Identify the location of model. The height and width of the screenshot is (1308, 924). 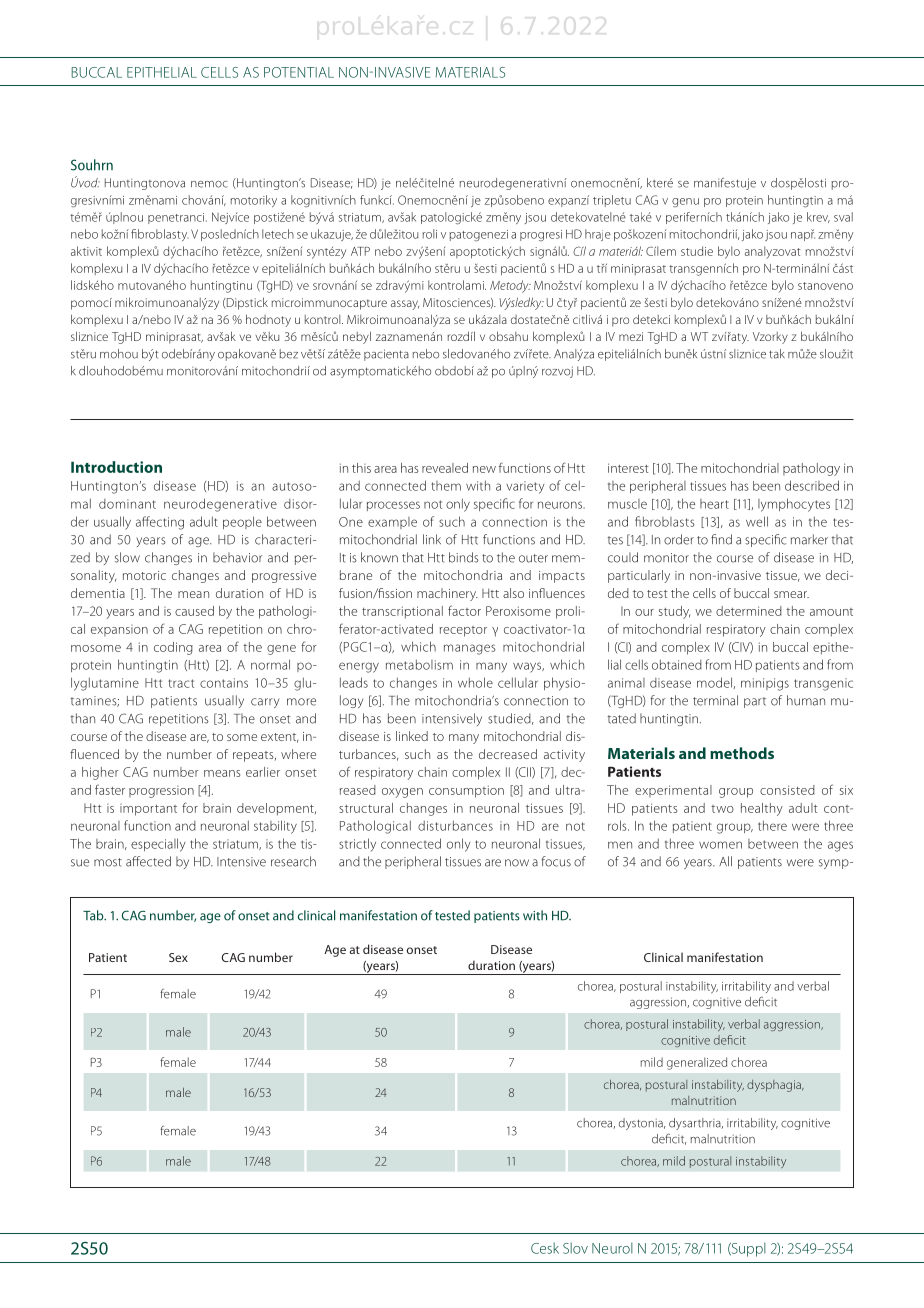
(714, 682).
